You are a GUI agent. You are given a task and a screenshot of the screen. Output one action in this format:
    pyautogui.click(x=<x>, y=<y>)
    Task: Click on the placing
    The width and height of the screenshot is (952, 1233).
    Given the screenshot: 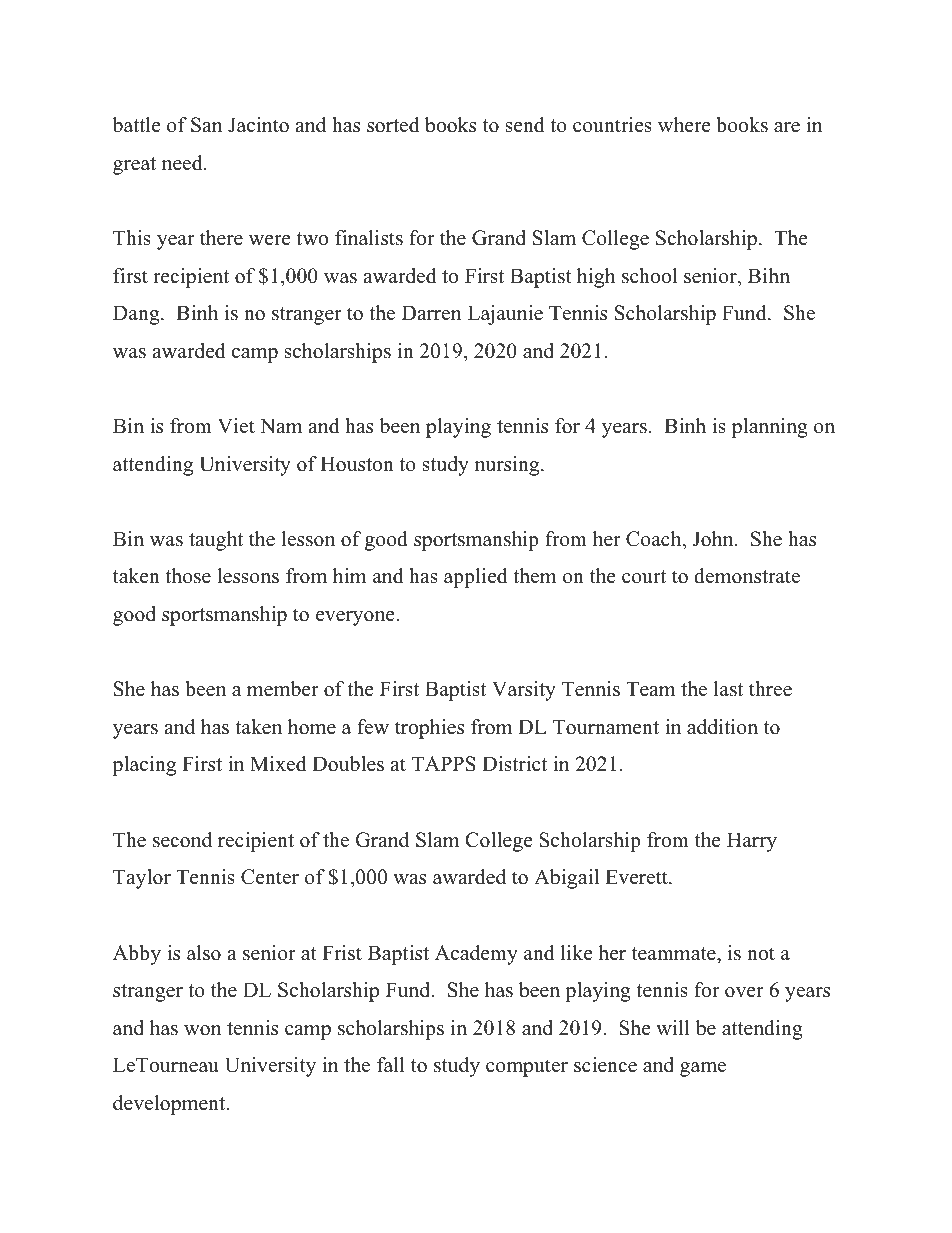 What is the action you would take?
    pyautogui.click(x=144, y=766)
